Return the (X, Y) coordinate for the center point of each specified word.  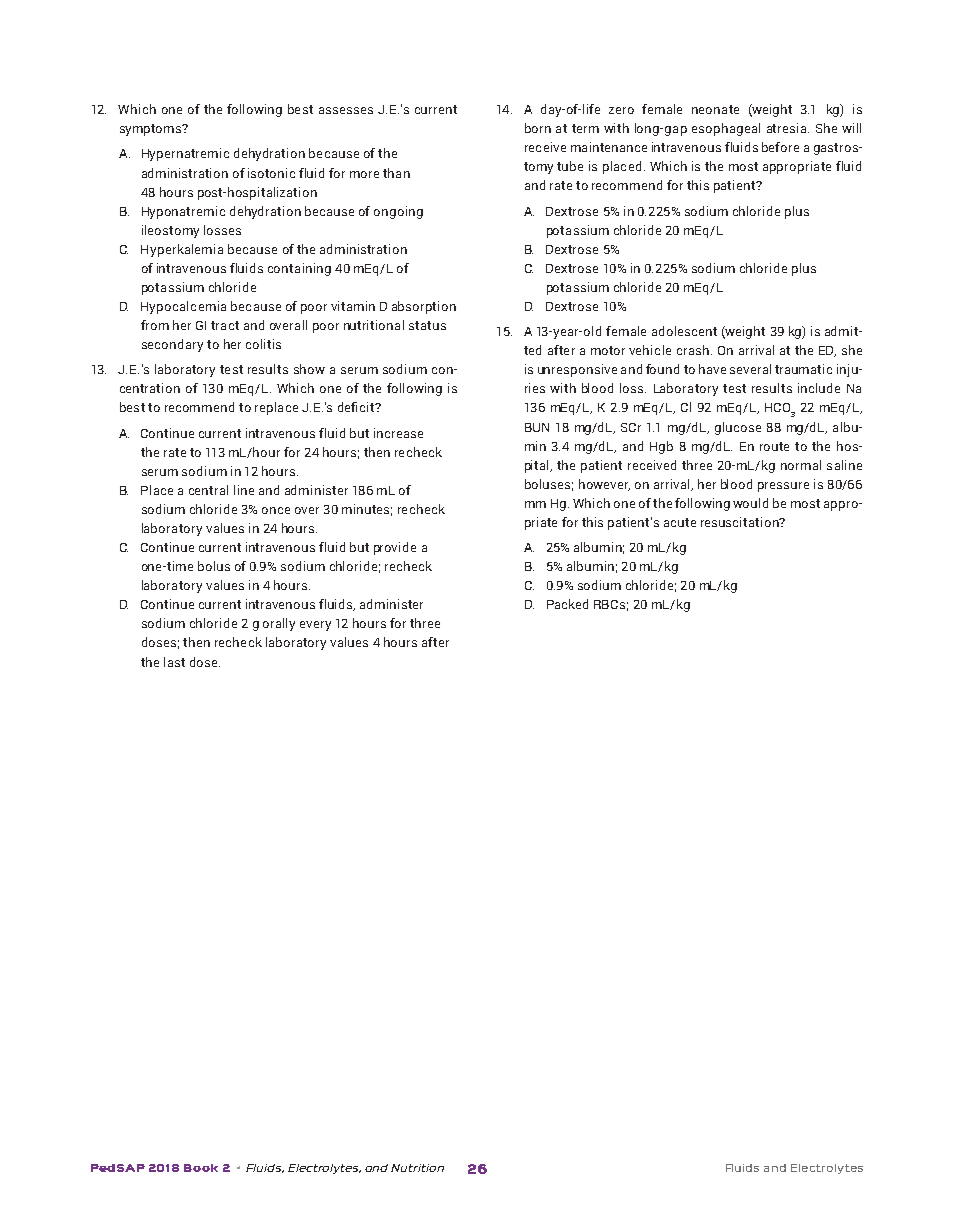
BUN (537, 427)
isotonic (271, 173)
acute (680, 522)
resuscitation (741, 522)
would (750, 503)
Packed (567, 604)
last (174, 662)
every (315, 626)
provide (395, 548)
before (780, 147)
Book (201, 1168)
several (750, 369)
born (538, 128)
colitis (263, 344)
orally (279, 624)
